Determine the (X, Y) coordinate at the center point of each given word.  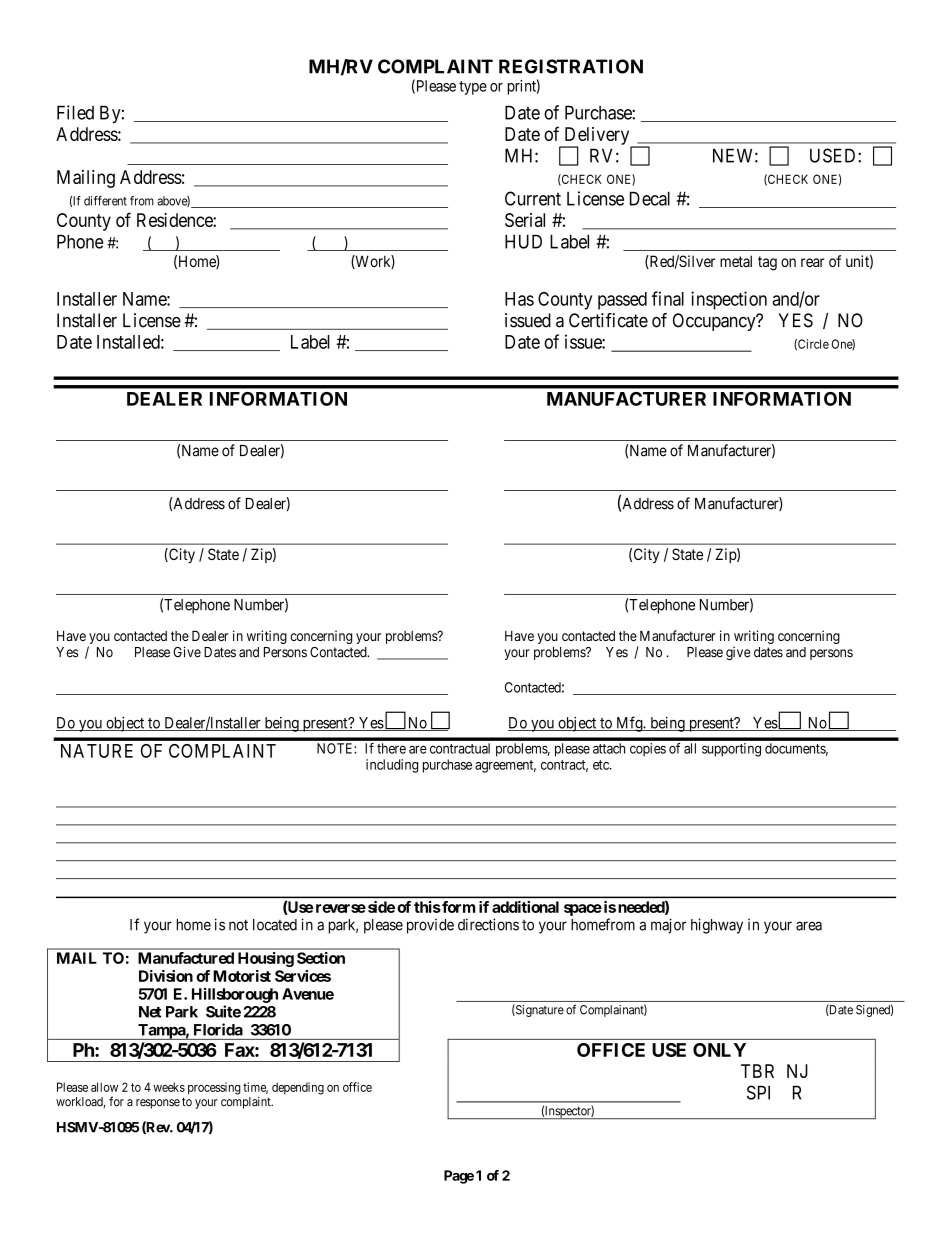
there (391, 748)
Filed (75, 112)
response (158, 1104)
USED (834, 155)
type (473, 88)
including (392, 766)
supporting (731, 750)
